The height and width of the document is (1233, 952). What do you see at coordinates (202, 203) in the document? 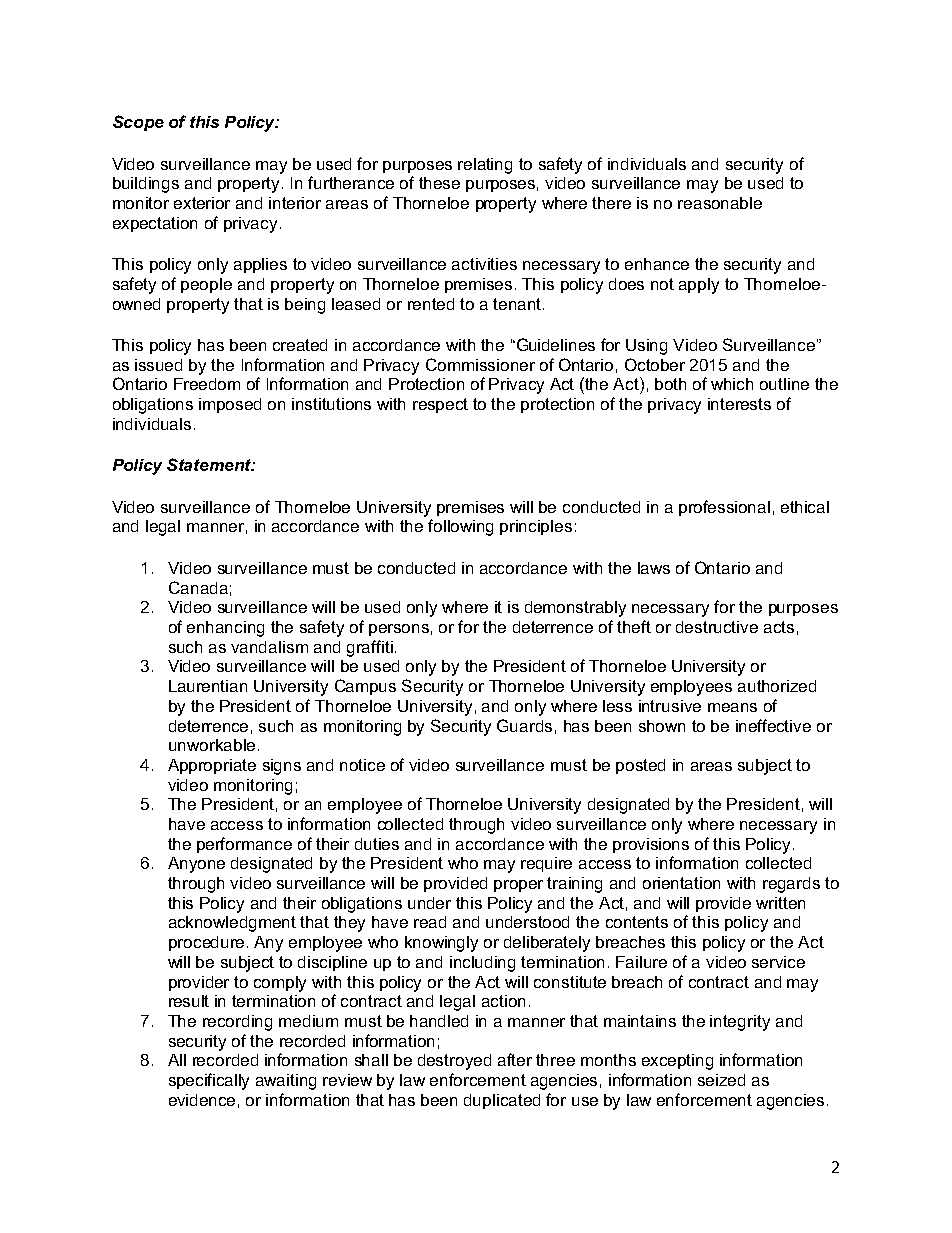
I see `exterior` at bounding box center [202, 203].
